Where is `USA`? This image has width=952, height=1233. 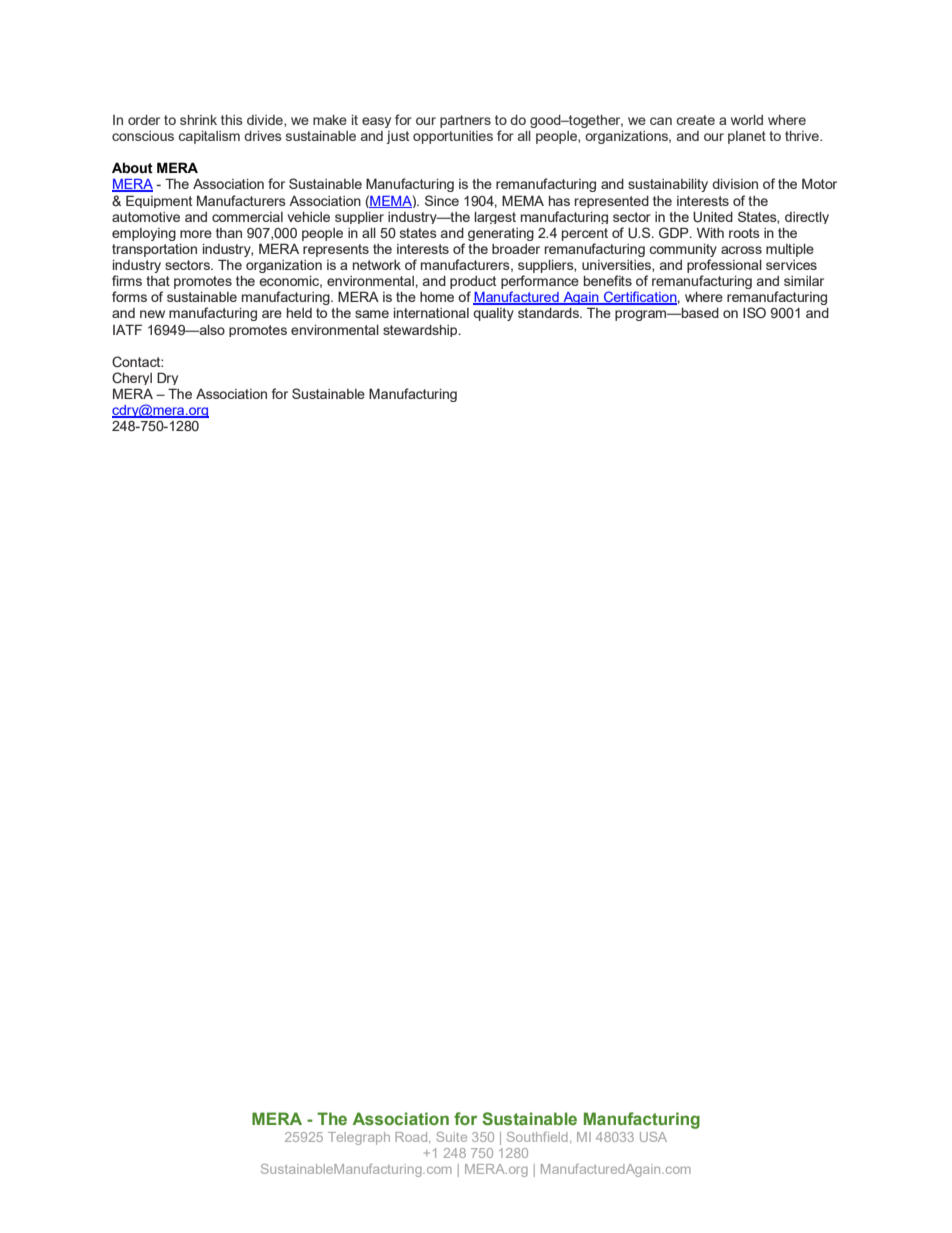 USA is located at coordinates (653, 1137).
